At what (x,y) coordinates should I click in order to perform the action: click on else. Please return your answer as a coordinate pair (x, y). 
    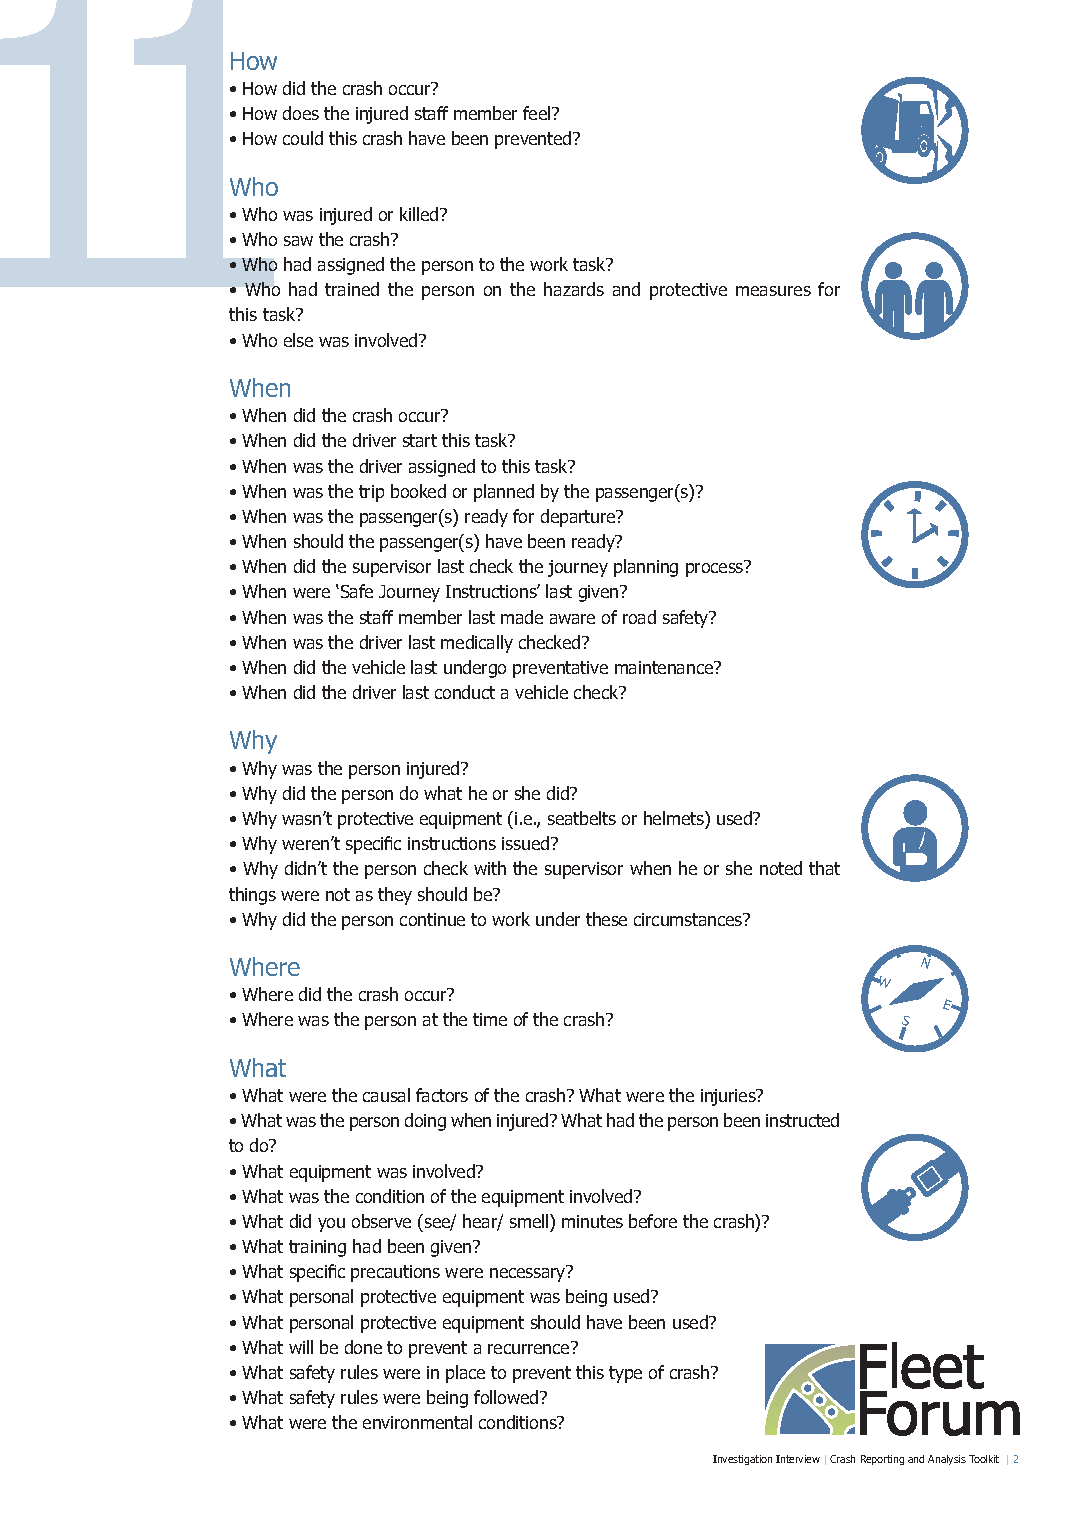
    Looking at the image, I should click on (298, 340).
